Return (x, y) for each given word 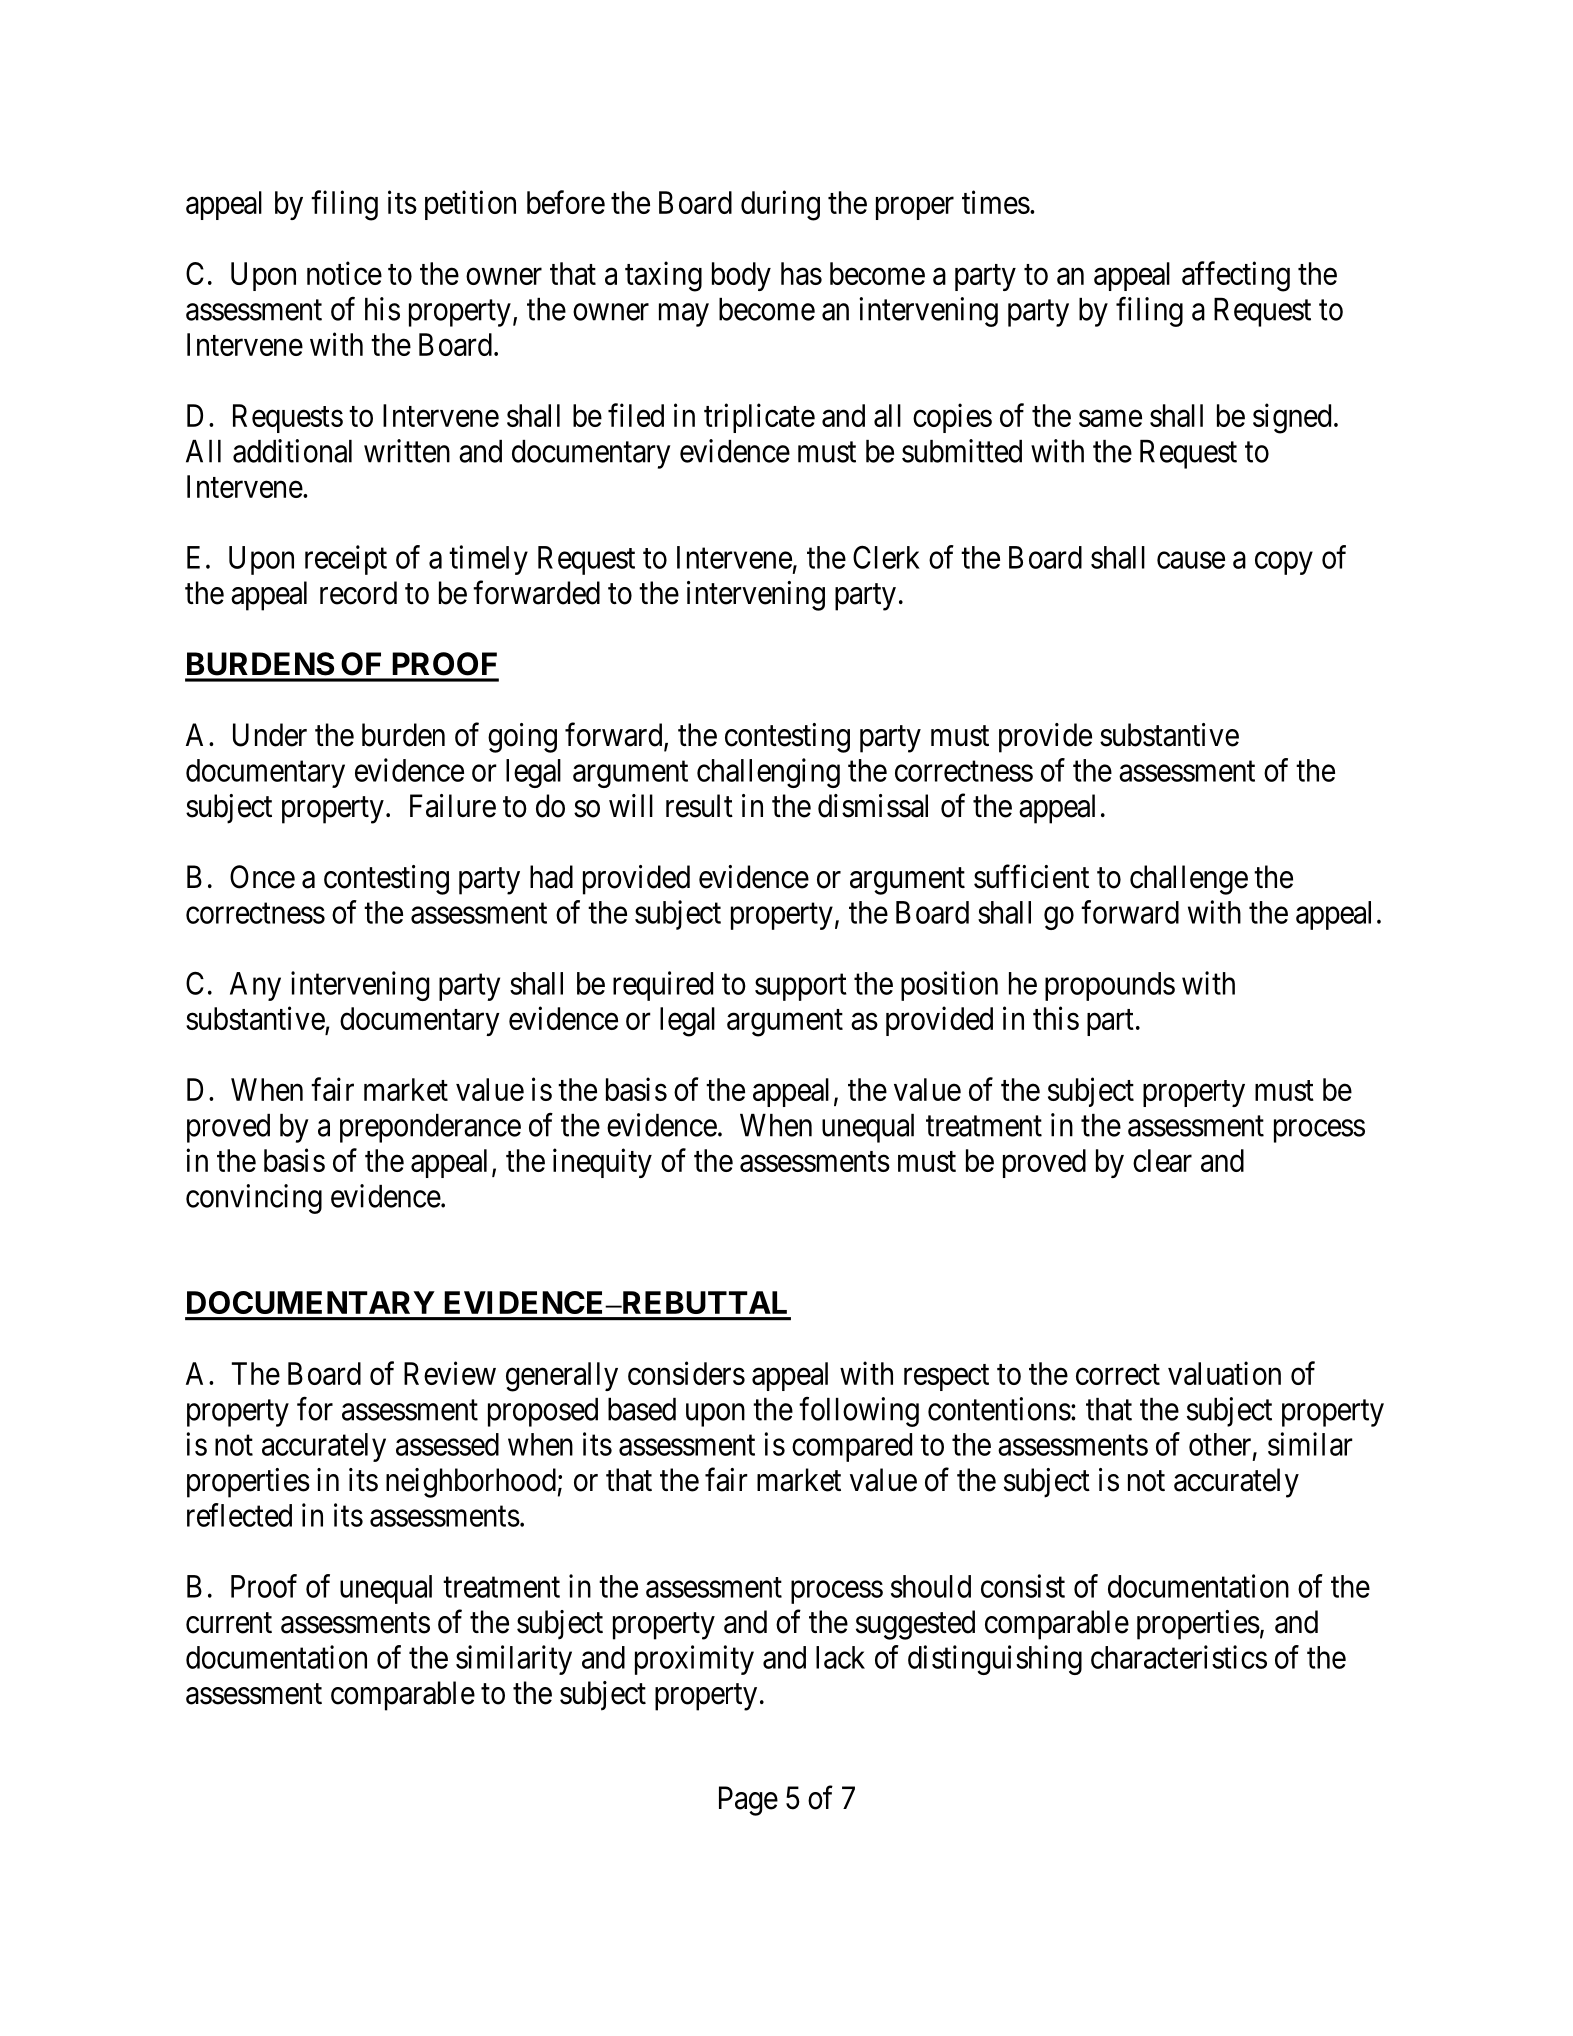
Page (748, 1801)
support (801, 987)
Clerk (886, 557)
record (358, 593)
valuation (1224, 1373)
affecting (1236, 276)
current (229, 1623)
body (741, 276)
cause (1191, 560)
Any (255, 986)
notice (344, 273)
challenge (1189, 880)
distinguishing (995, 1660)
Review (450, 1373)
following (859, 1412)
